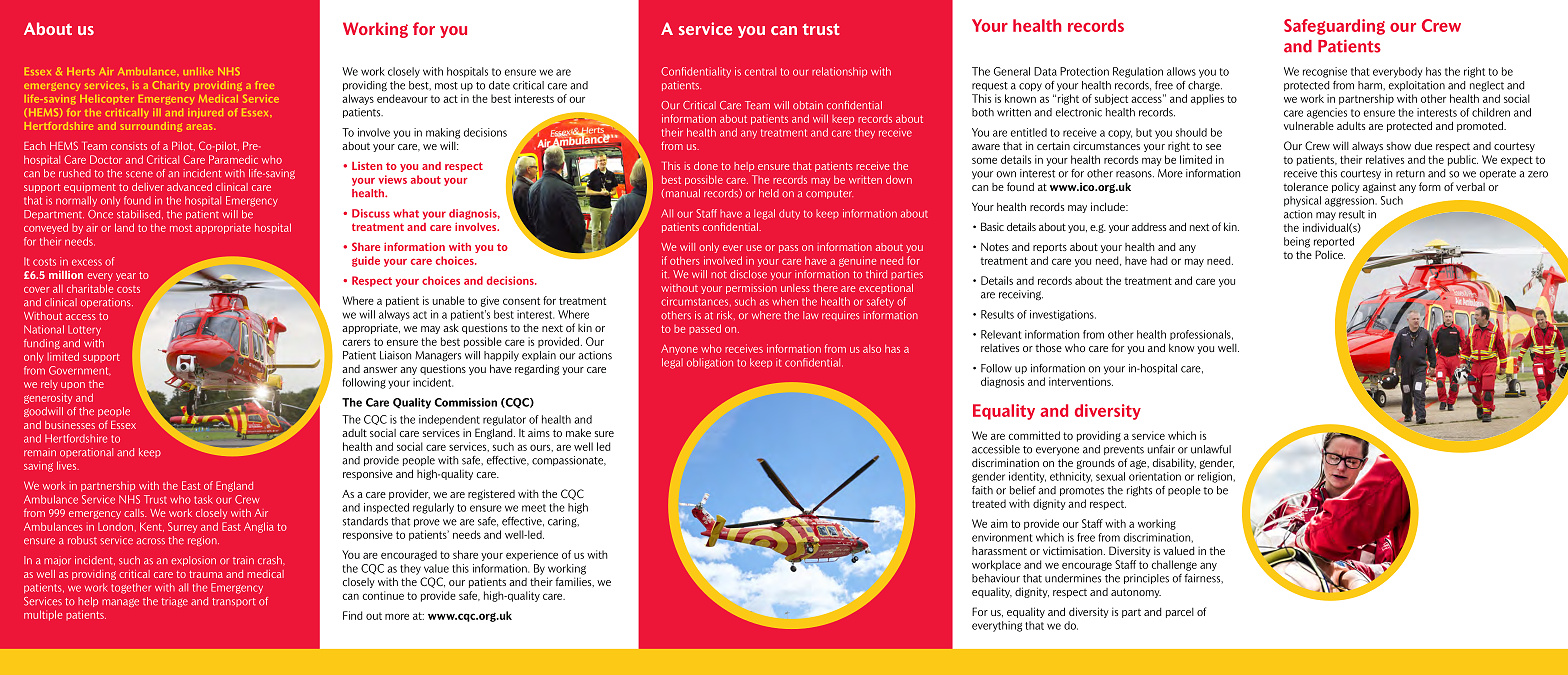 The height and width of the screenshot is (675, 1568). Describe the element at coordinates (1203, 578) in the screenshot. I see `fairness` at that location.
